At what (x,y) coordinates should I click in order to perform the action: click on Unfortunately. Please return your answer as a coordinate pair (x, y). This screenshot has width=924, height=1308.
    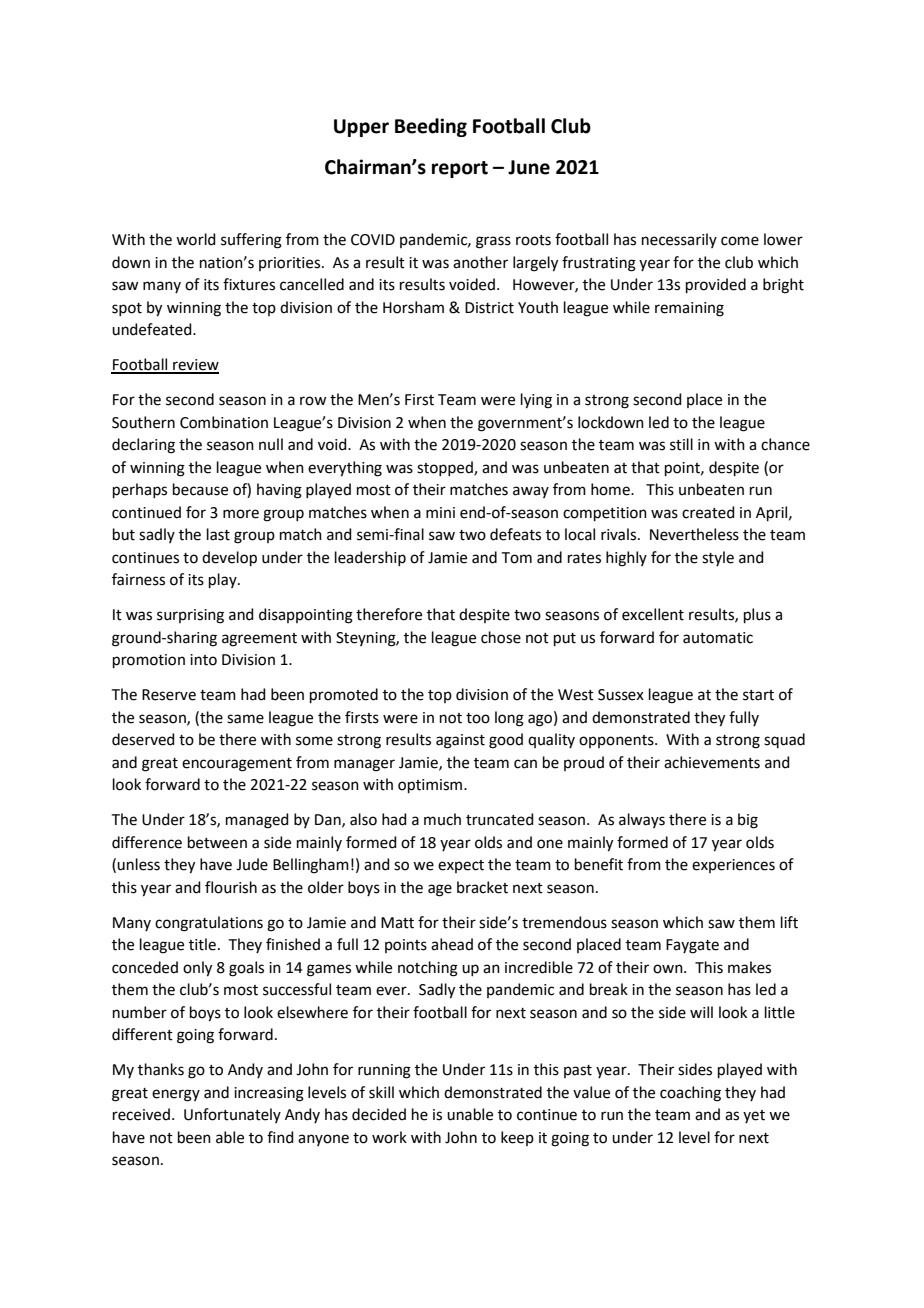
    Looking at the image, I should click on (232, 1115).
